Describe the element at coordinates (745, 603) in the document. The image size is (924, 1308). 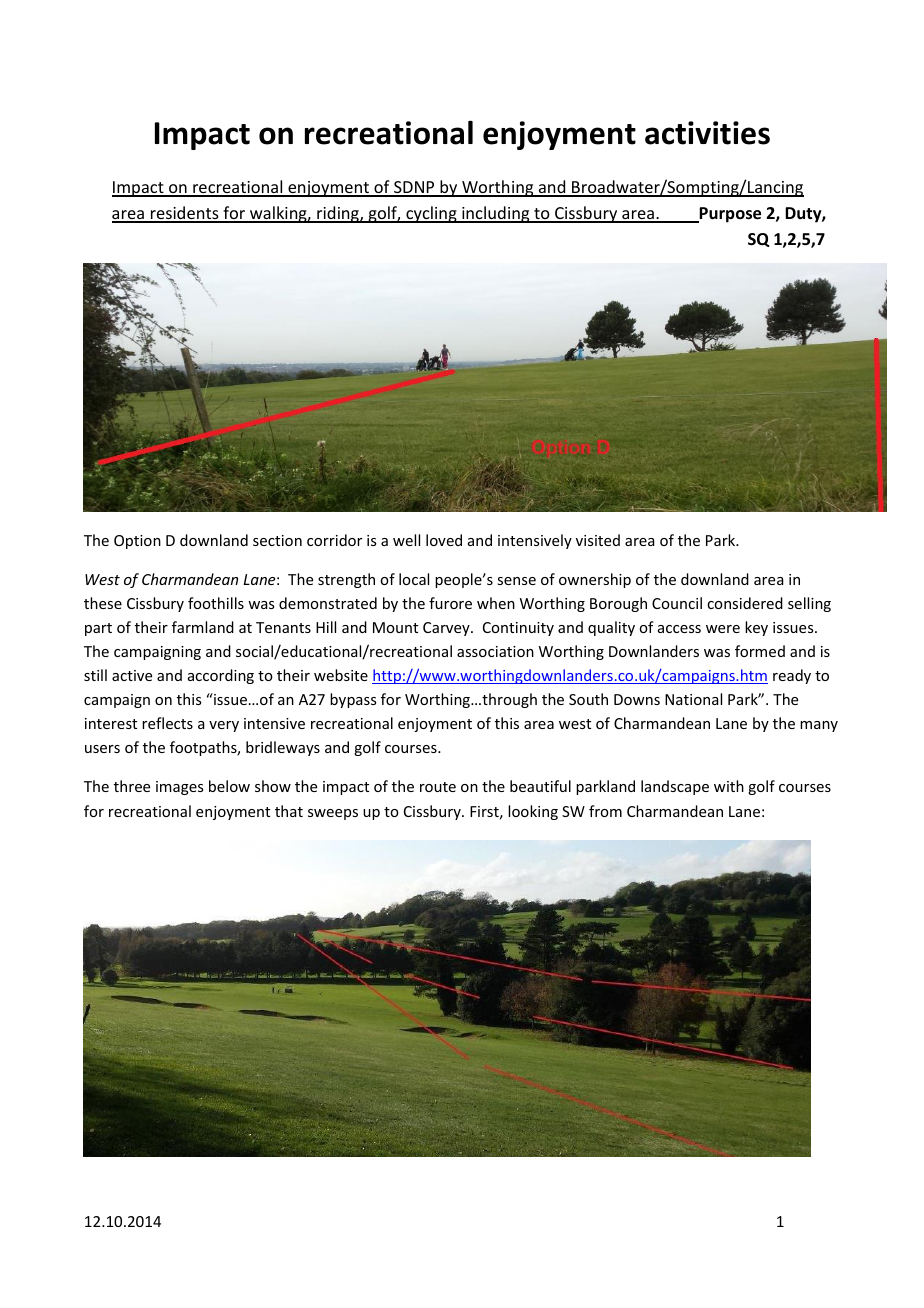
I see `considered` at that location.
